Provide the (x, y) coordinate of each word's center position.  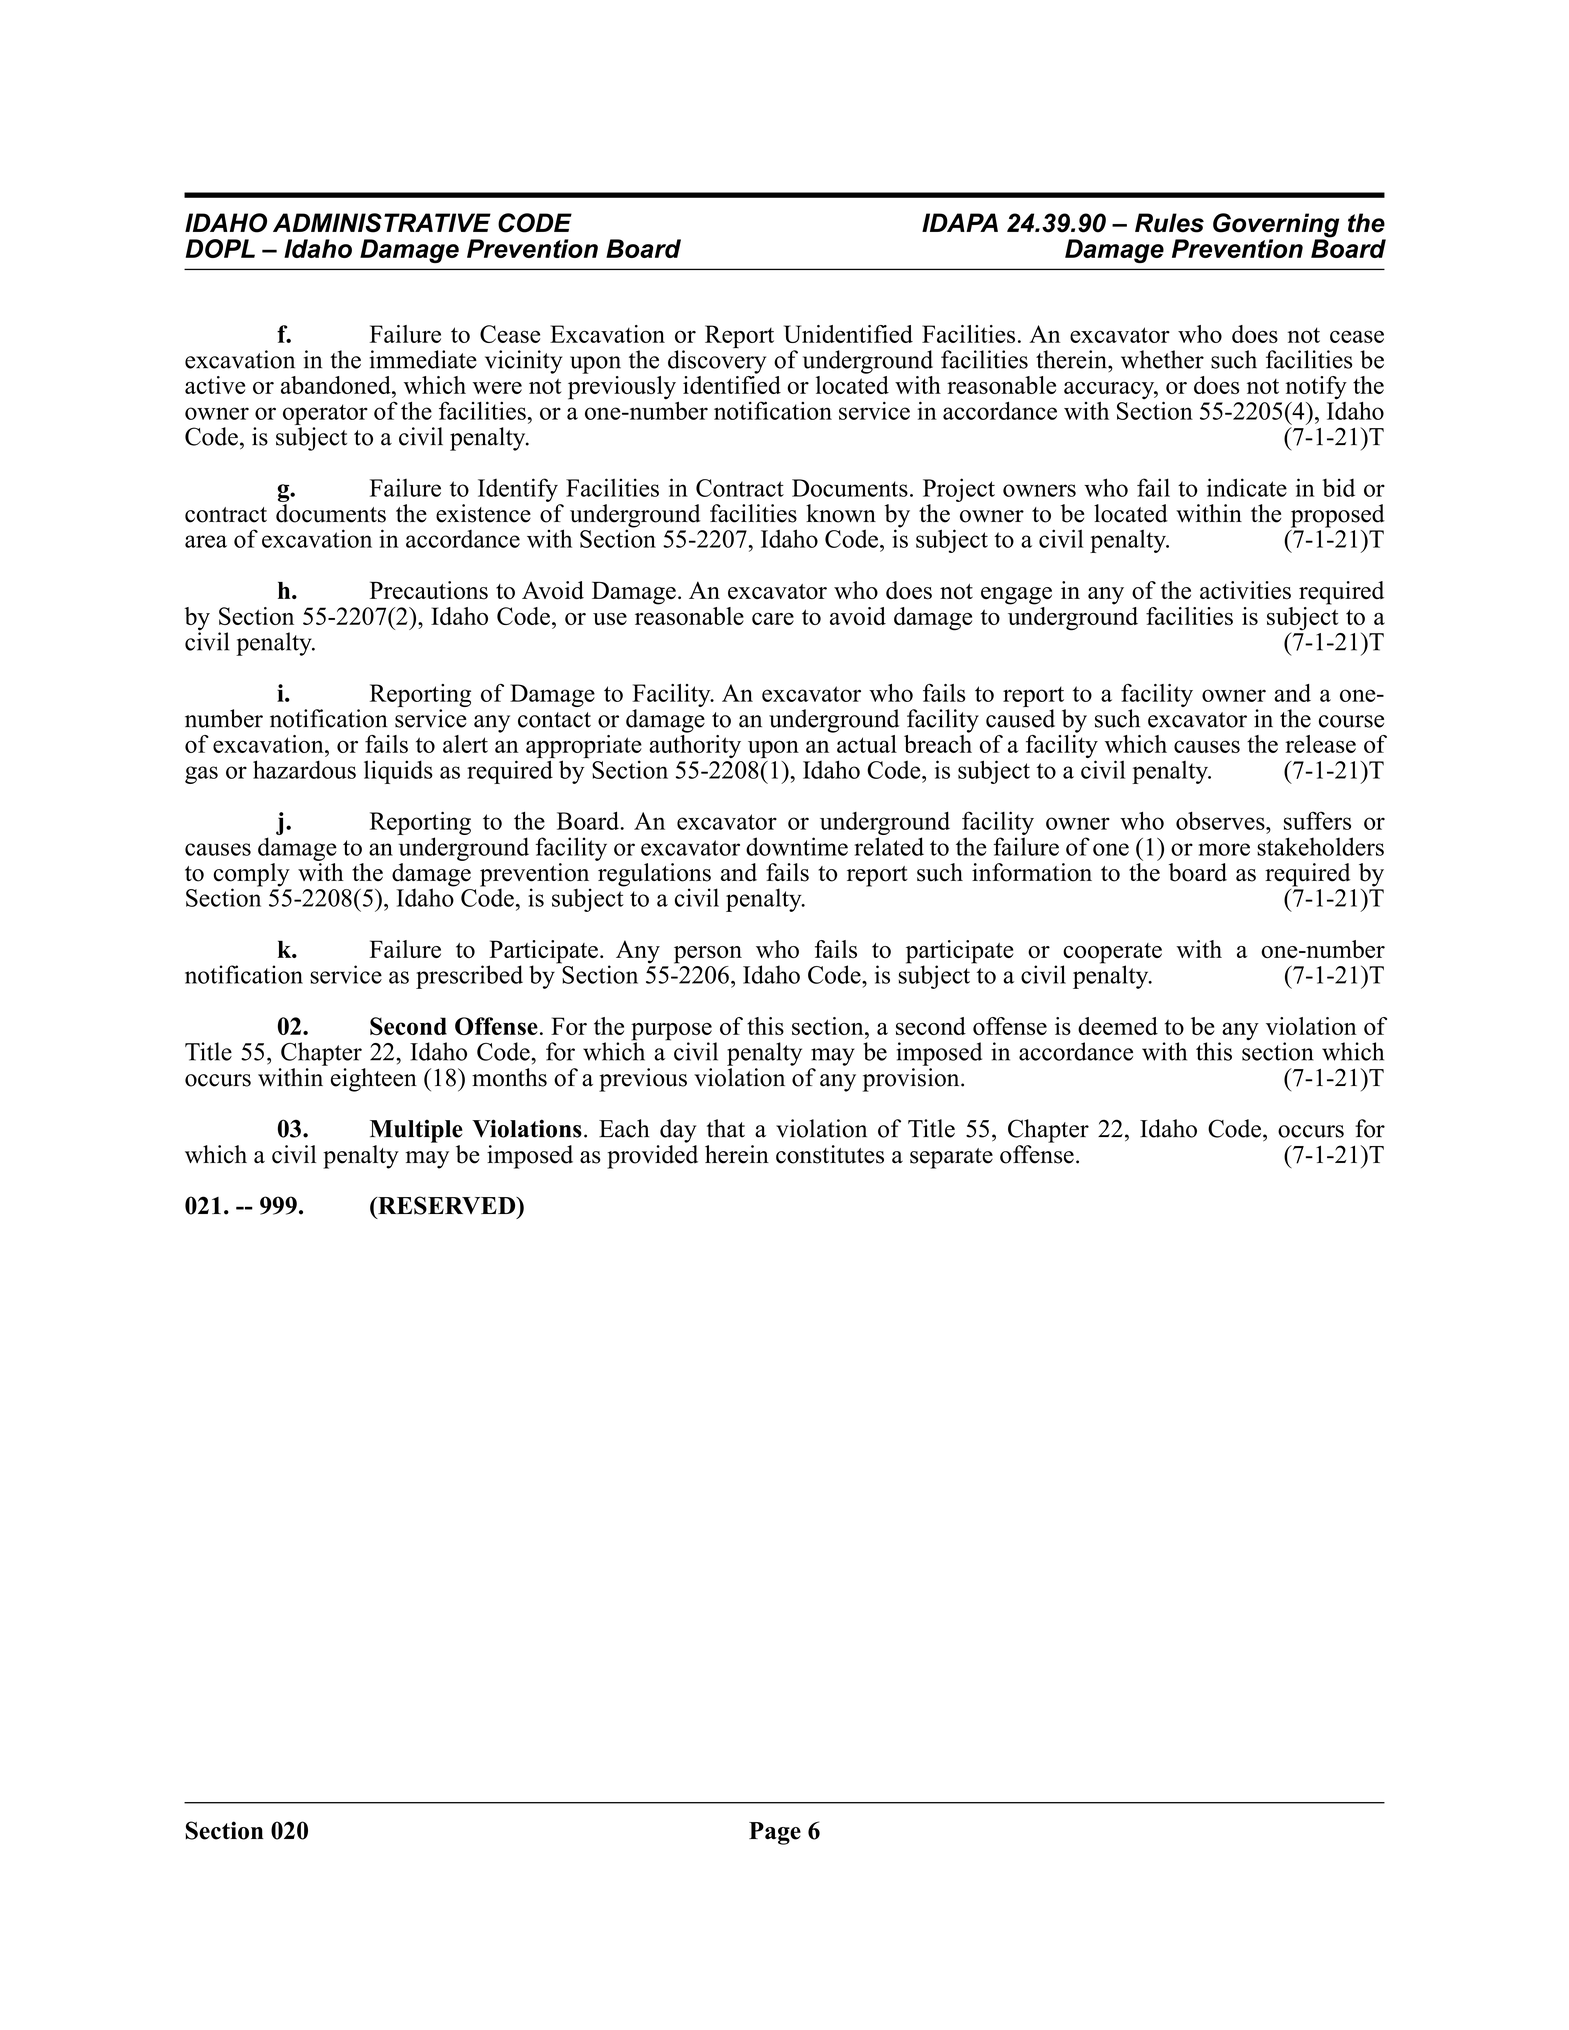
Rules (1169, 223)
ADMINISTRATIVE (382, 223)
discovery (717, 361)
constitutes (830, 1154)
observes (1221, 821)
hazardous (304, 769)
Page (775, 1833)
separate (951, 1158)
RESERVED (447, 1205)
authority (695, 745)
